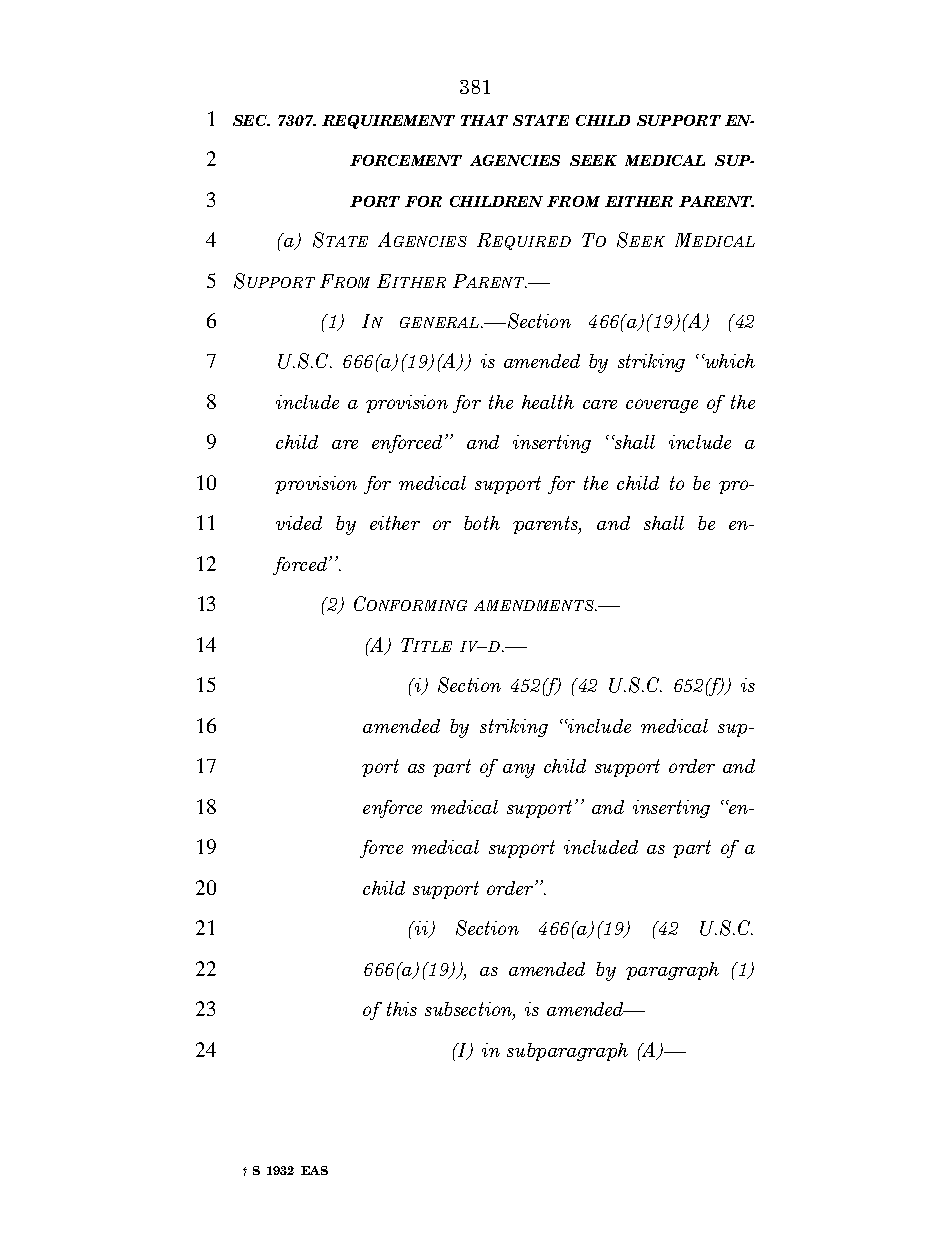 The image size is (952, 1233). I want to click on REQUIREMENT, so click(388, 122).
